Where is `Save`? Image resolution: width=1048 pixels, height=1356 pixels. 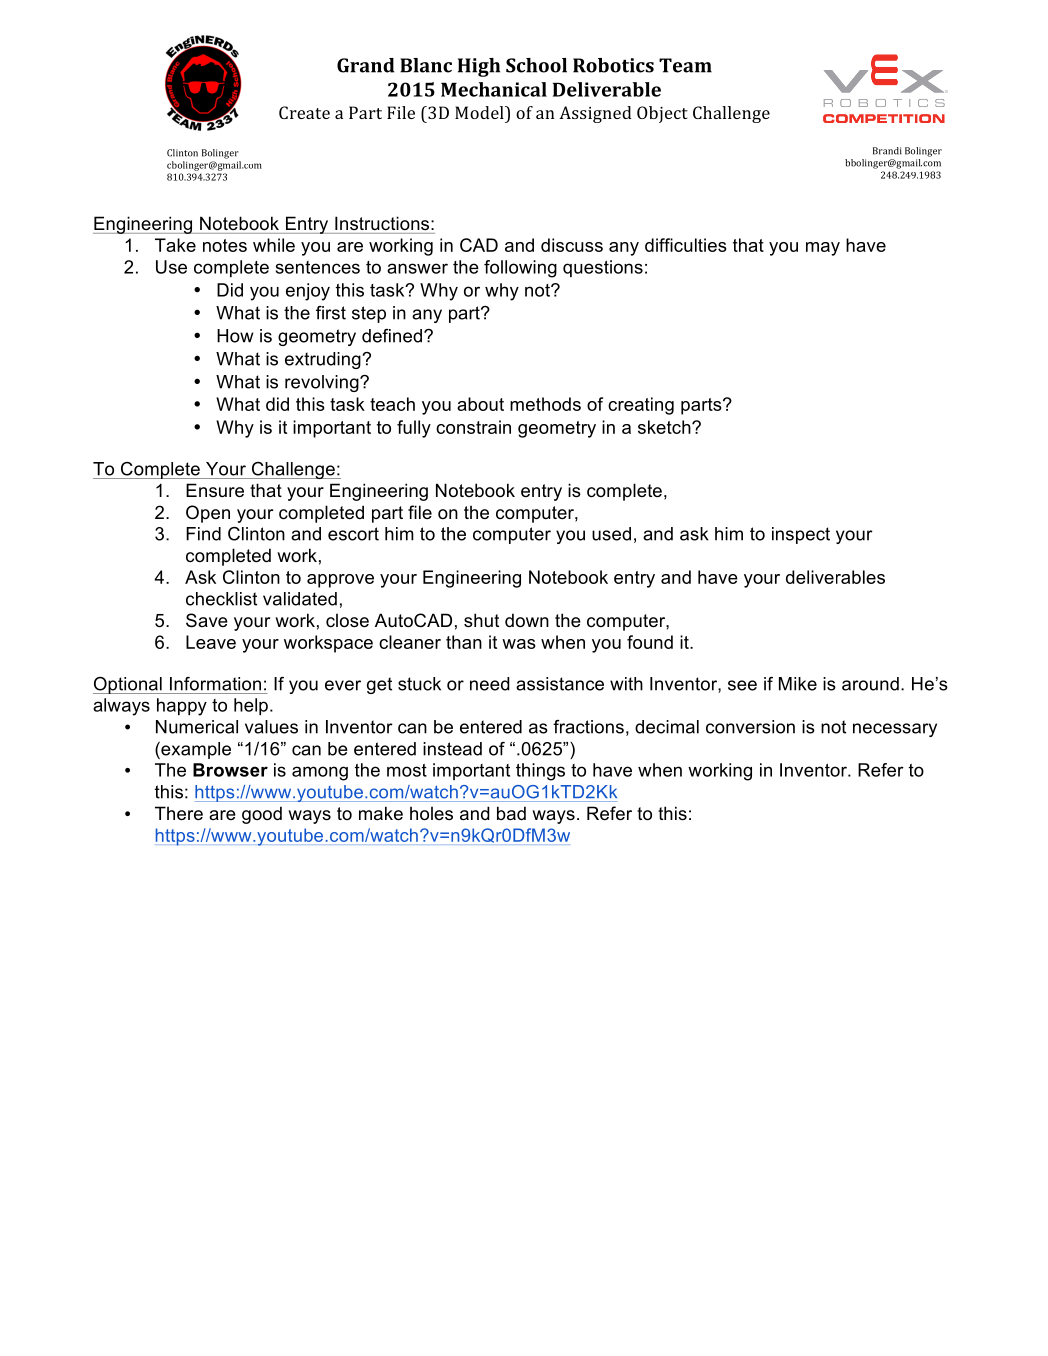
Save is located at coordinates (207, 620).
